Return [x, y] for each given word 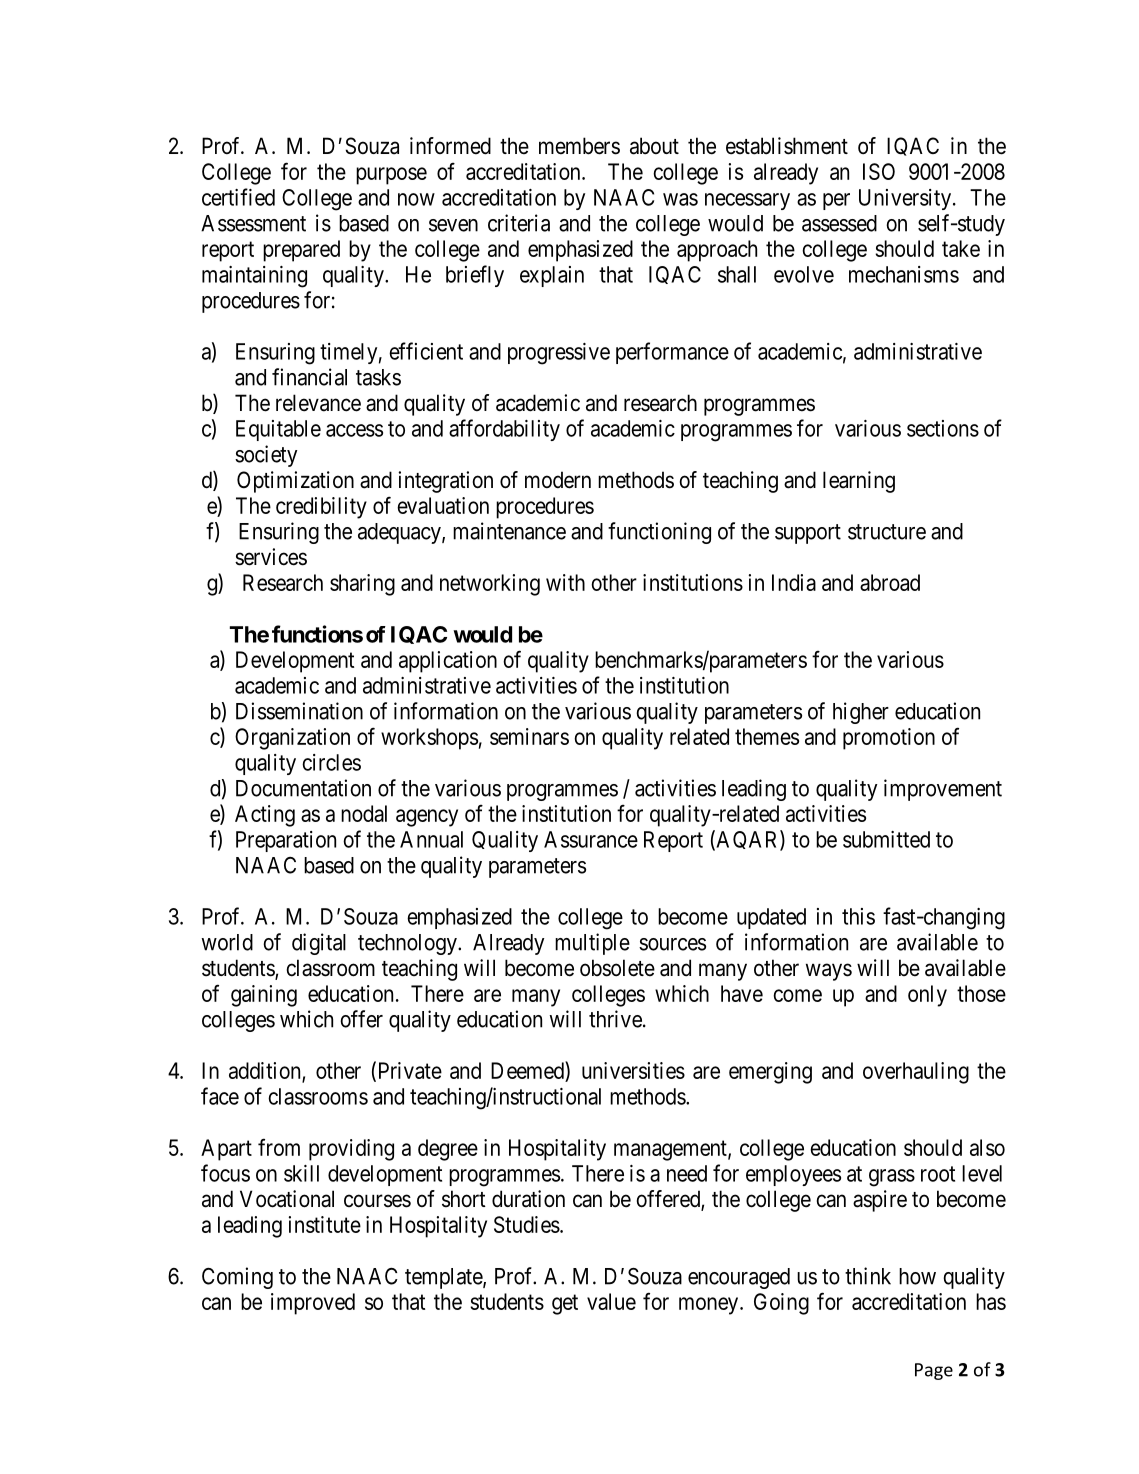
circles [331, 762]
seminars [529, 736]
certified [238, 197]
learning [859, 482]
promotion [889, 739]
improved [313, 1304]
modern [558, 480]
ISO [879, 171]
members [579, 146]
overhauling [916, 1073]
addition [266, 1071]
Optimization [295, 482]
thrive [615, 1019]
